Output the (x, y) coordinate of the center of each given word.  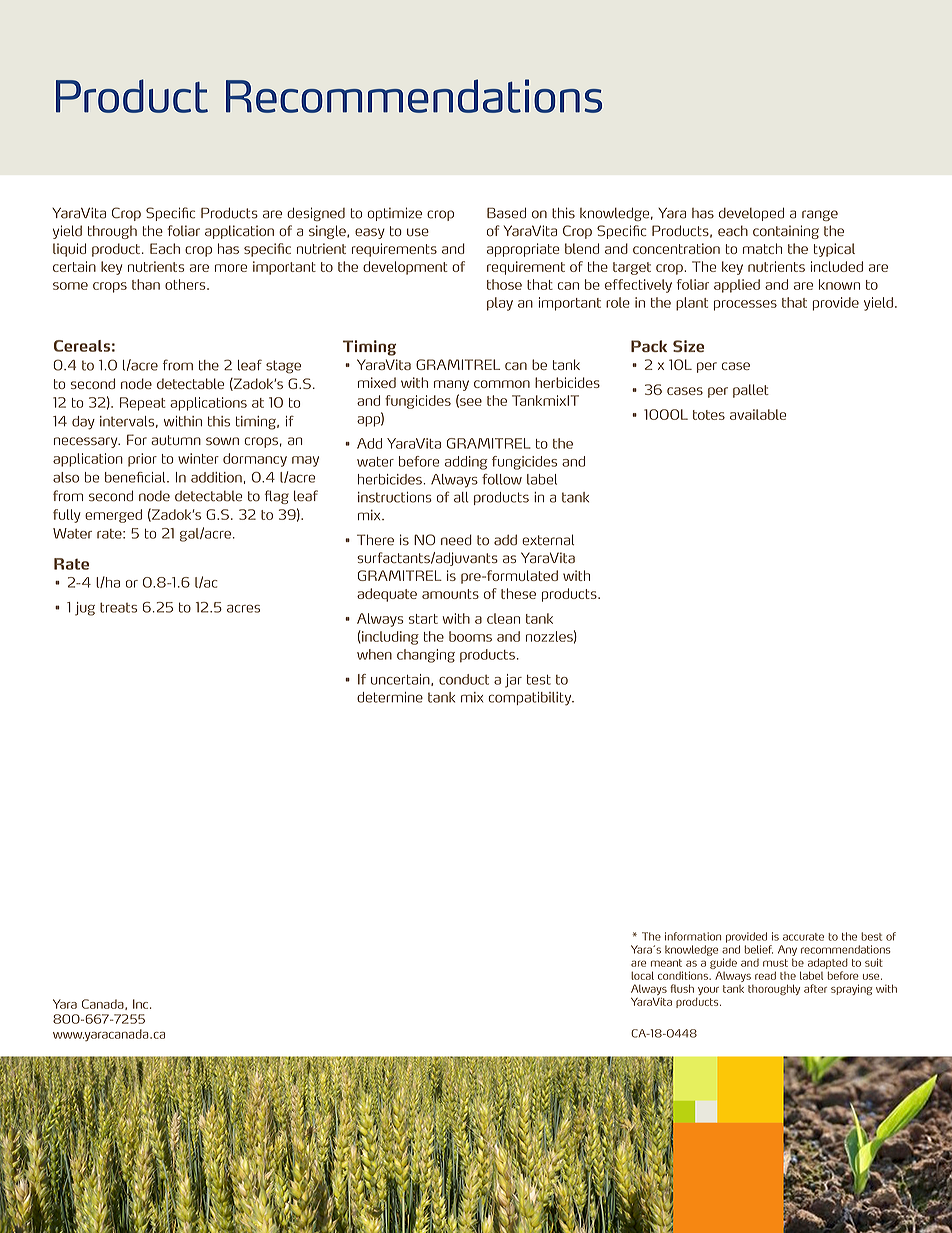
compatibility (531, 699)
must (775, 963)
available (758, 414)
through (112, 232)
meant (666, 963)
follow (502, 479)
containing (786, 232)
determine (390, 697)
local (642, 975)
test (539, 680)
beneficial (136, 477)
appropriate (523, 250)
